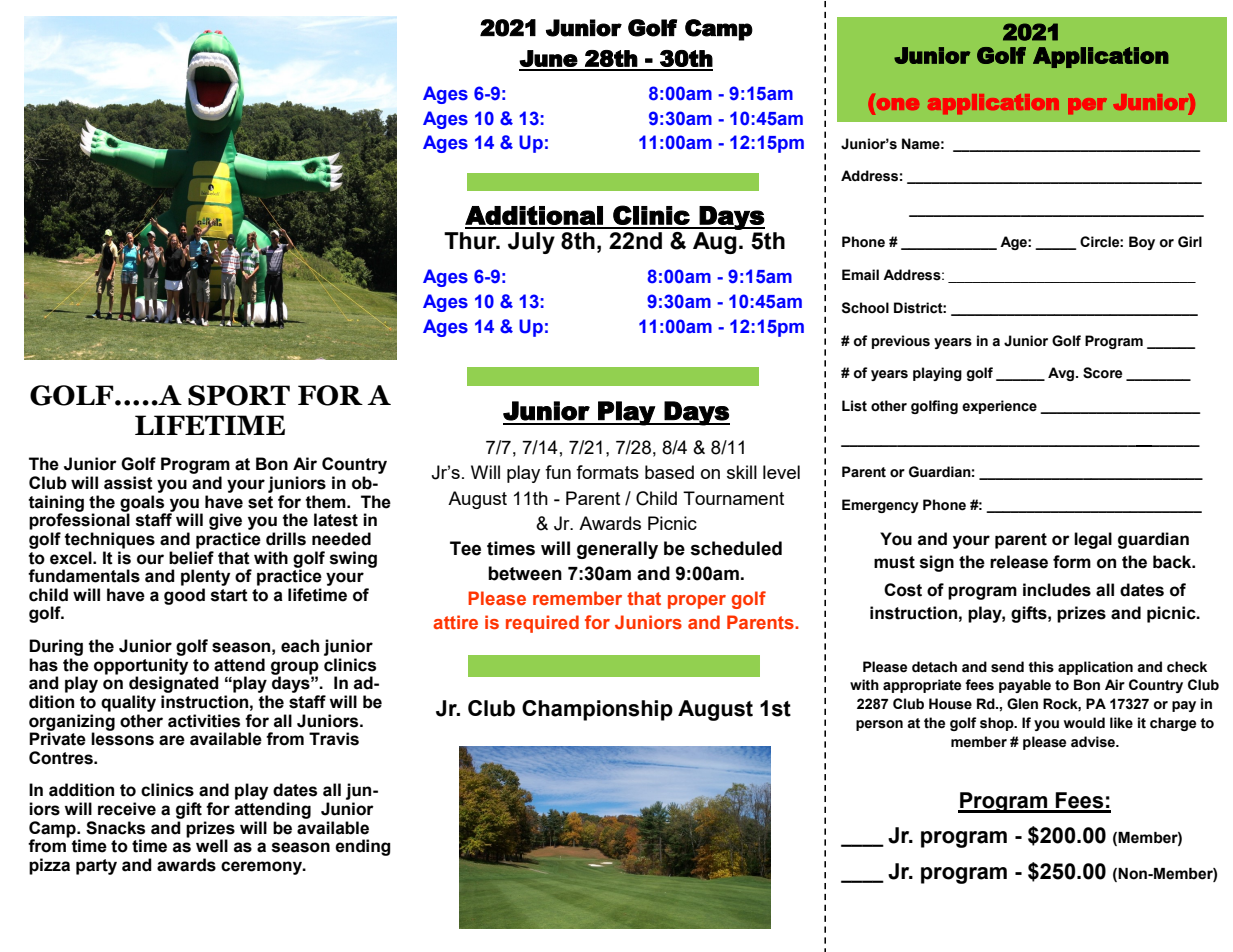 Image resolution: width=1233 pixels, height=952 pixels. I want to click on generally, so click(617, 550).
